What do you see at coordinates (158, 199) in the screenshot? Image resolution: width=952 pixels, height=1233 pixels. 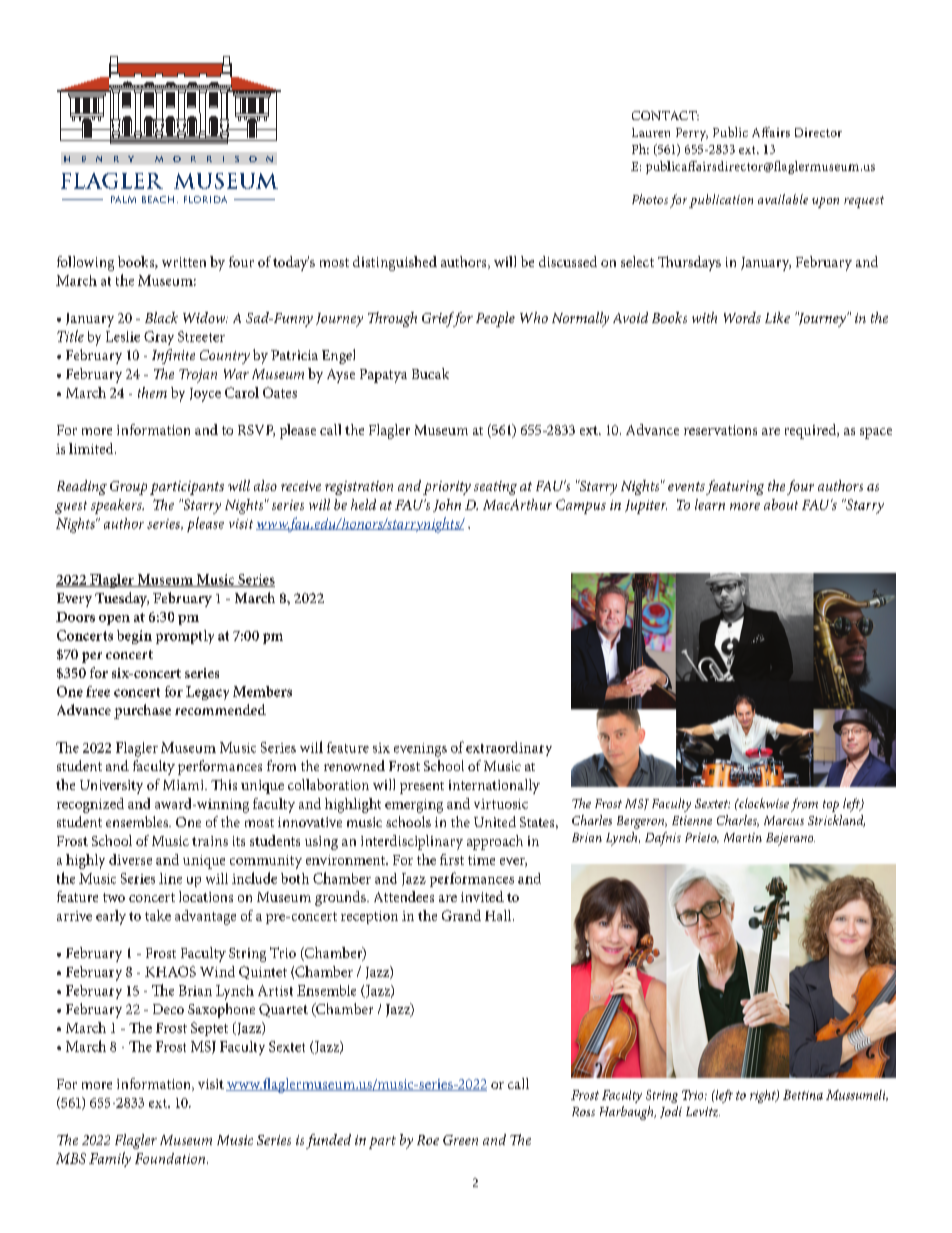 I see `beach` at bounding box center [158, 199].
